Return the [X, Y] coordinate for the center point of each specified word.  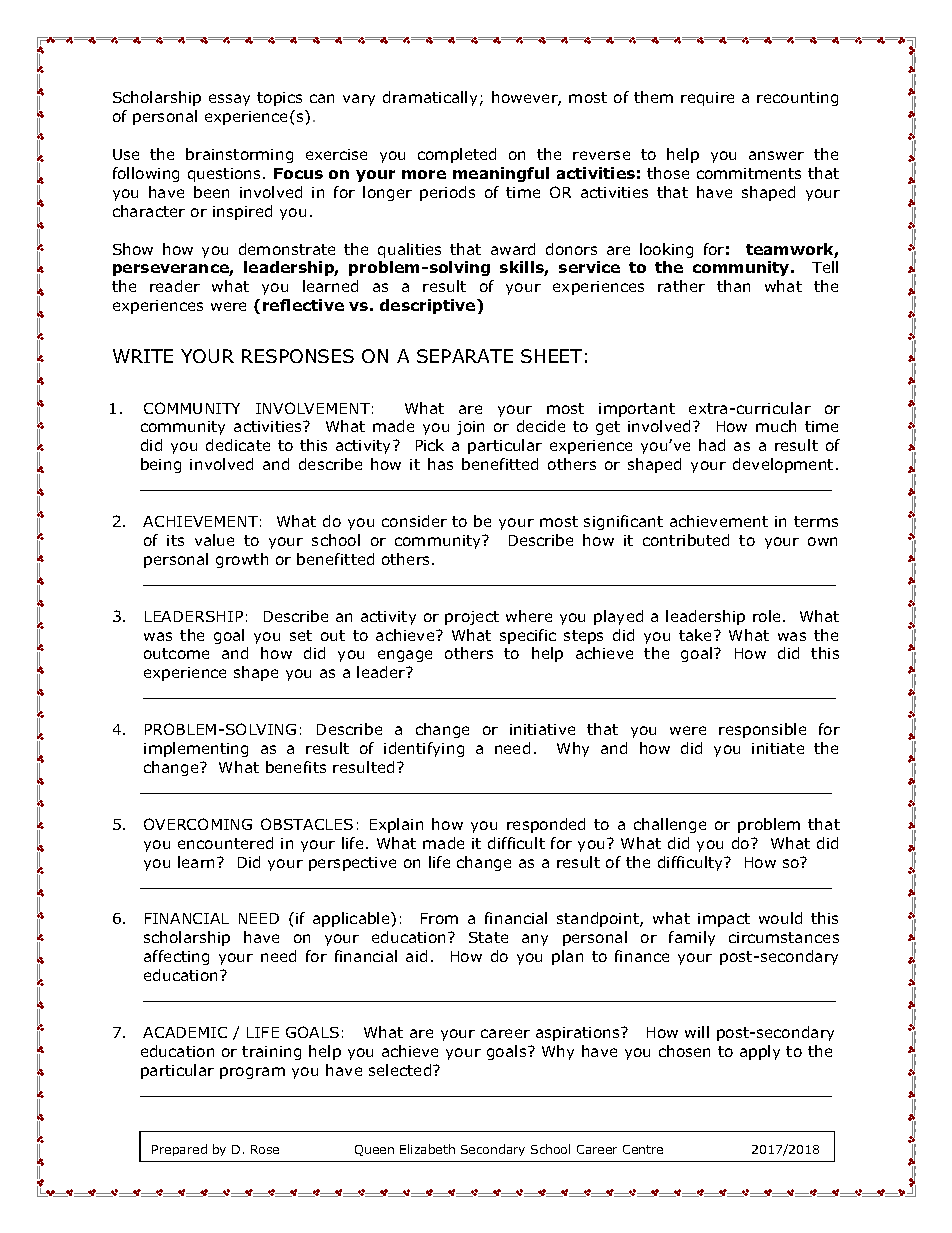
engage [405, 656]
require [707, 99]
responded [546, 825]
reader [175, 286]
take [697, 635]
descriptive [429, 306]
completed [457, 155]
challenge [670, 825]
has [440, 464]
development [783, 465]
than [733, 286]
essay [229, 100]
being [161, 465]
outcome [176, 653]
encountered [225, 843]
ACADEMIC [185, 1032]
